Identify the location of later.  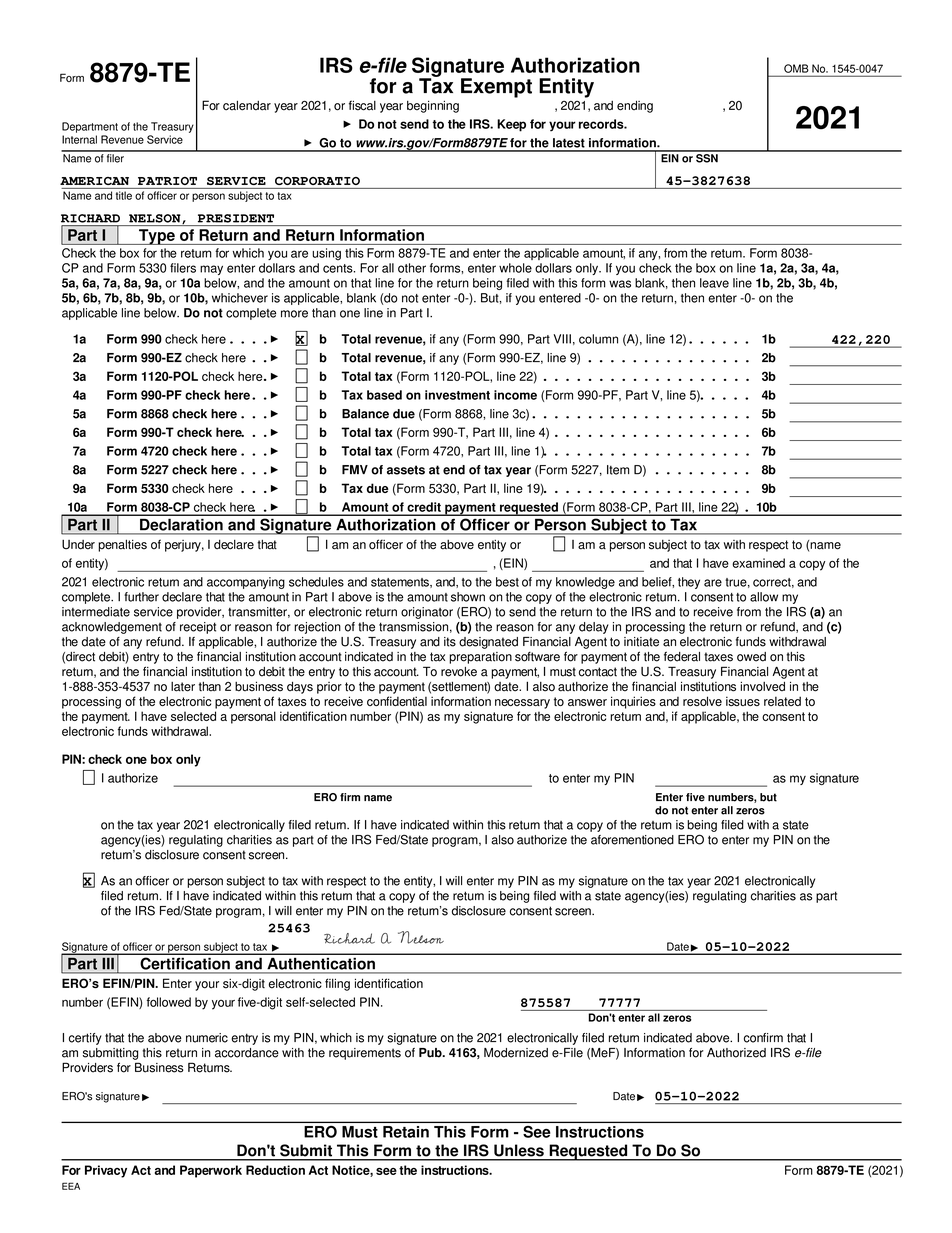
(183, 687).
